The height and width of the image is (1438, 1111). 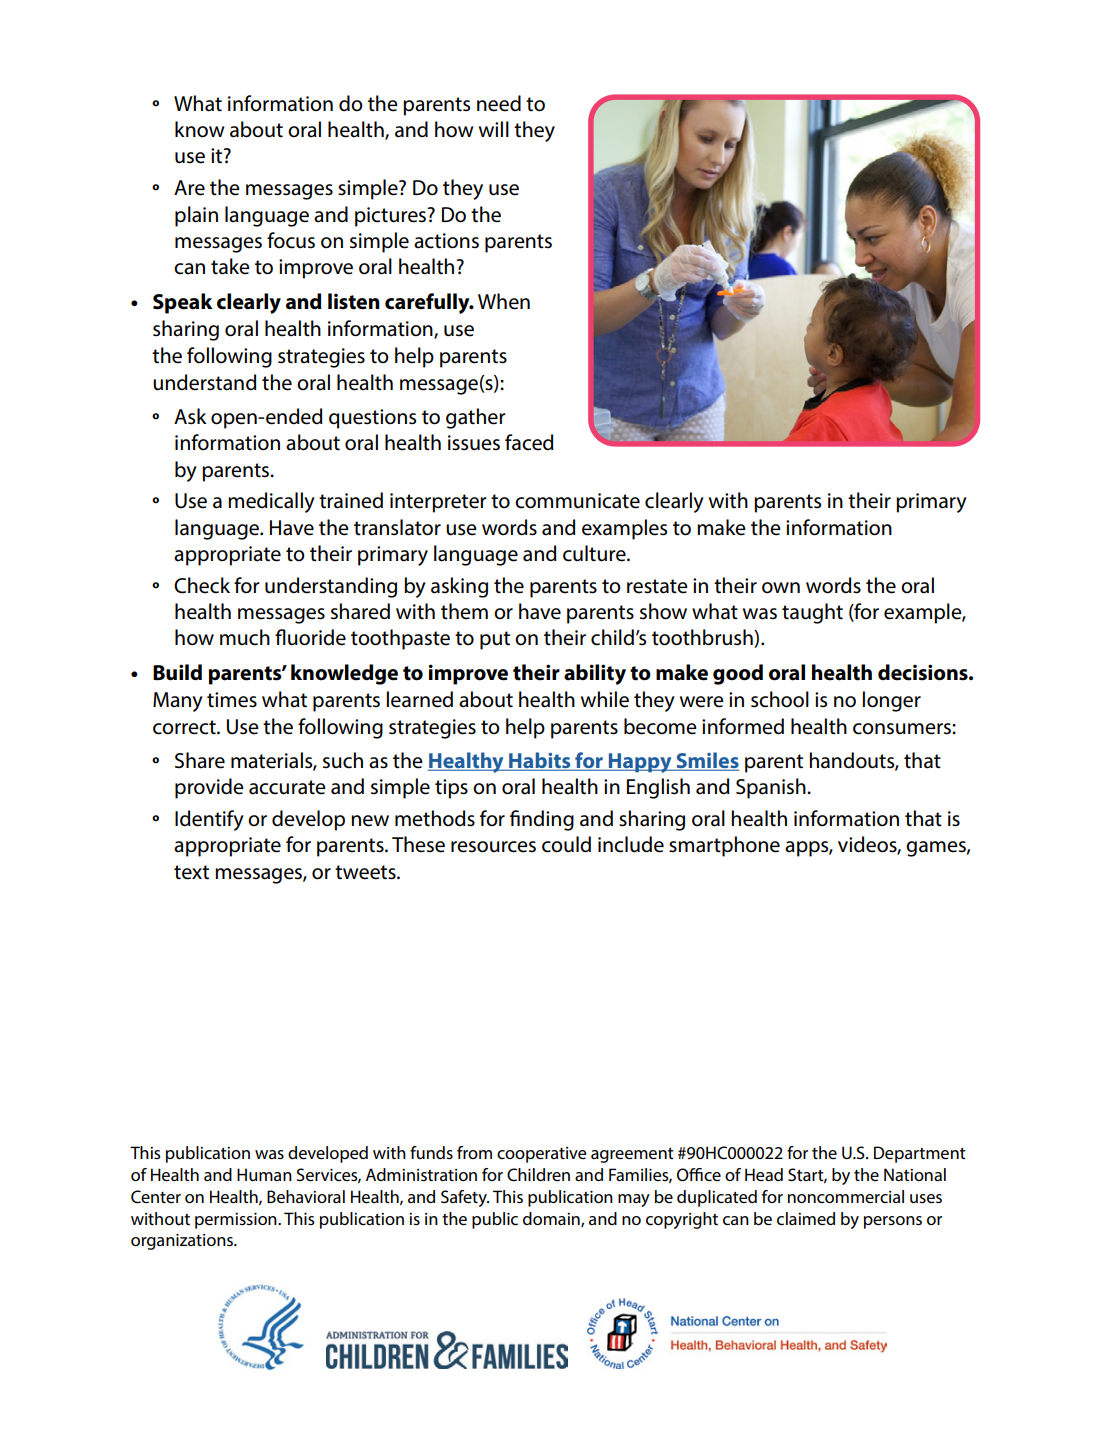 What do you see at coordinates (846, 1196) in the image?
I see `noncommercial` at bounding box center [846, 1196].
